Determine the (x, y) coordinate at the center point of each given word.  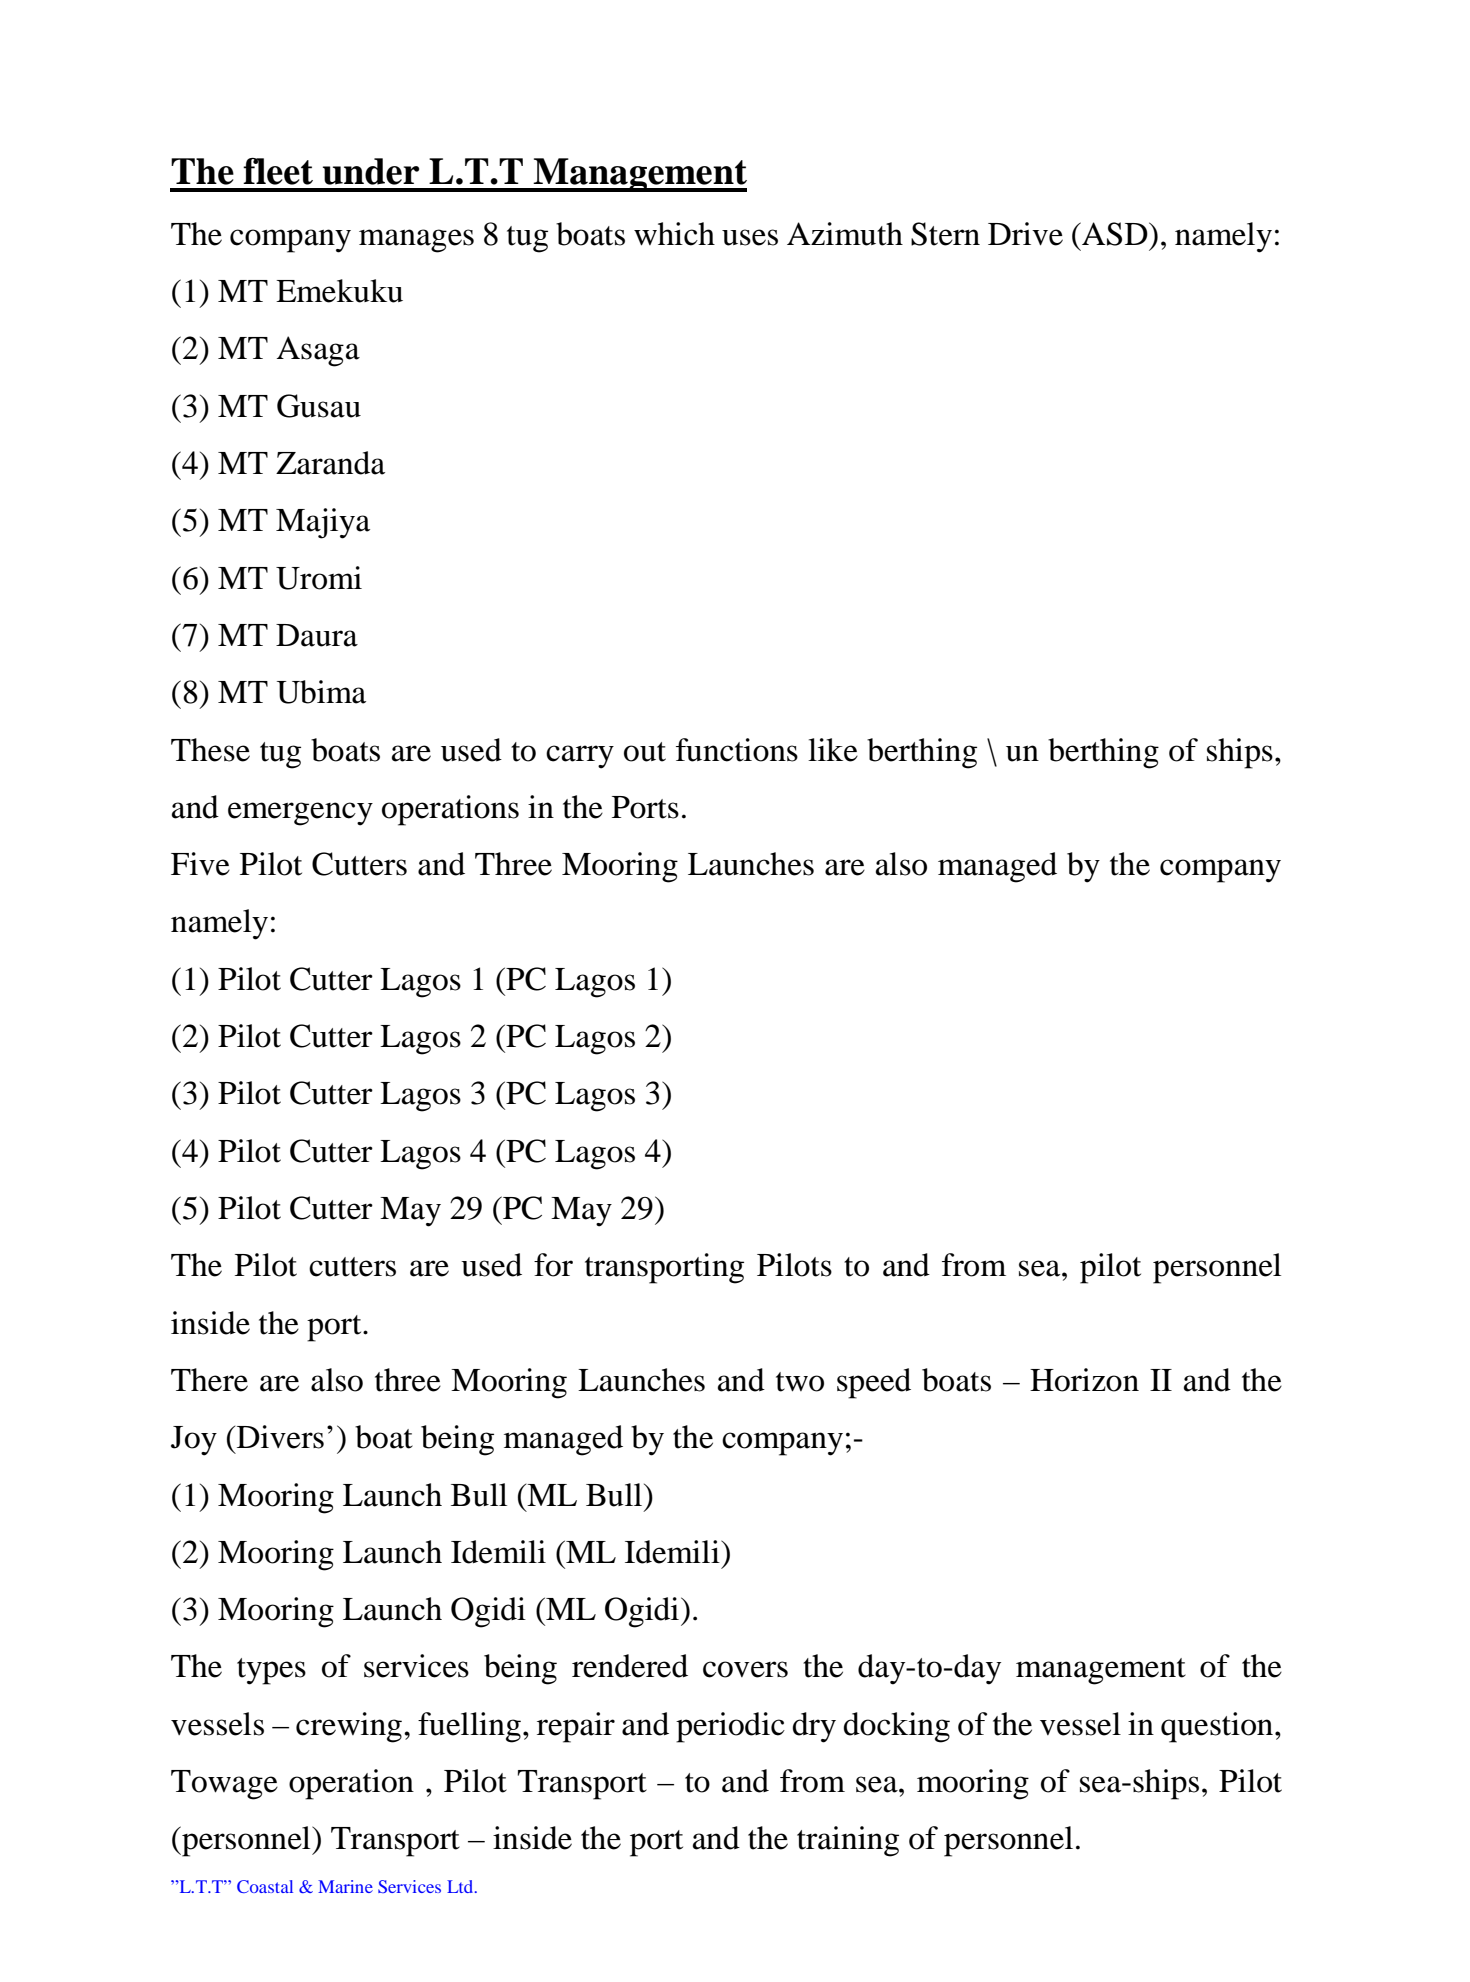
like (833, 750)
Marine (345, 1886)
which (674, 234)
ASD (1115, 234)
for (553, 1265)
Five (200, 864)
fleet (278, 171)
